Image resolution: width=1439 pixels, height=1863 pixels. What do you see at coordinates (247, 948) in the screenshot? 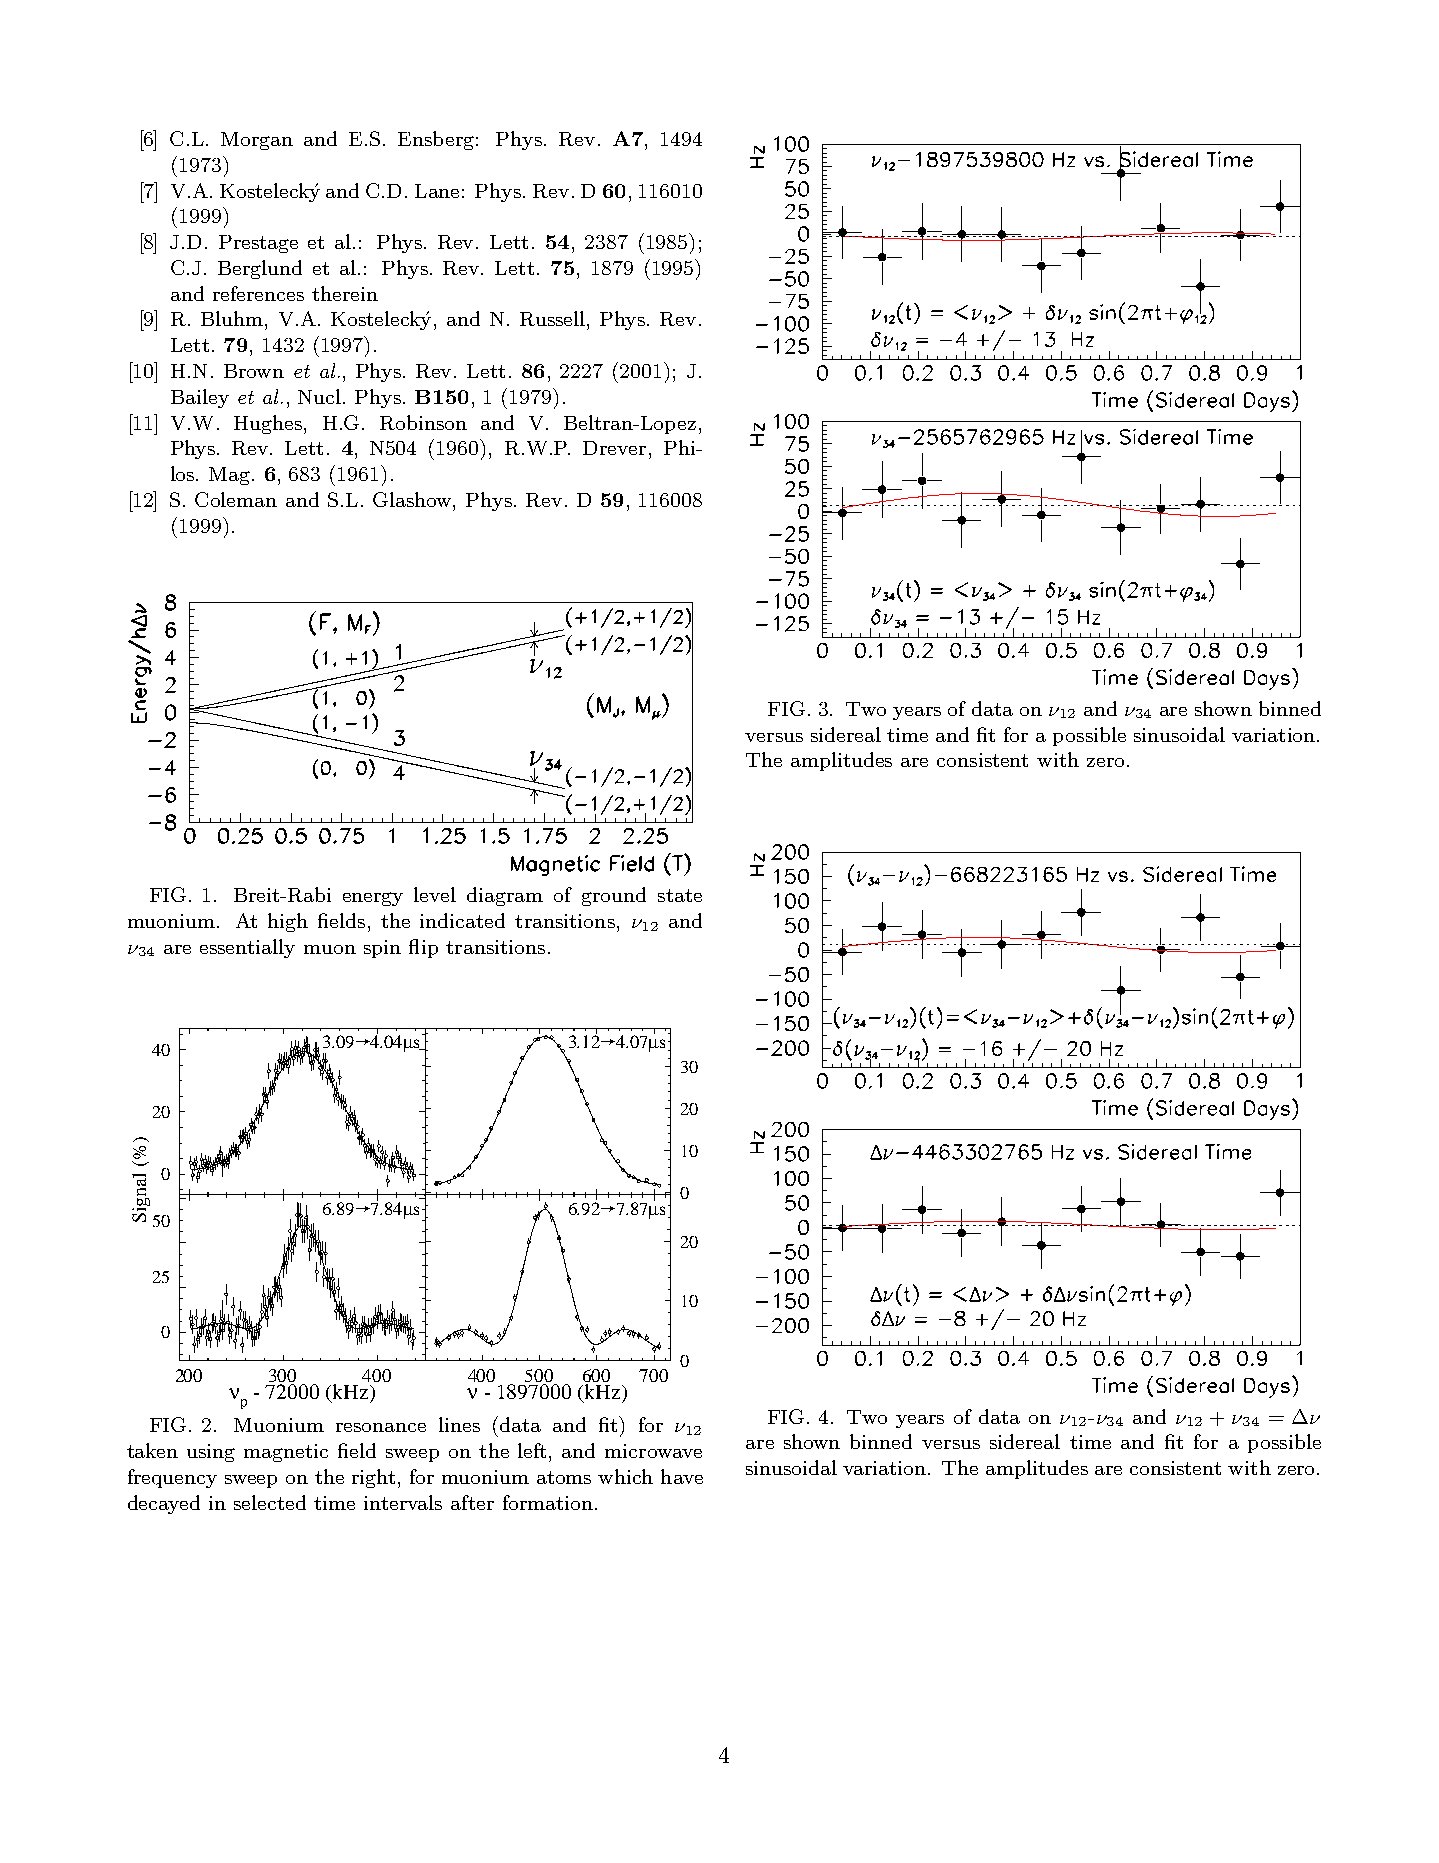
I see `essentially` at bounding box center [247, 948].
